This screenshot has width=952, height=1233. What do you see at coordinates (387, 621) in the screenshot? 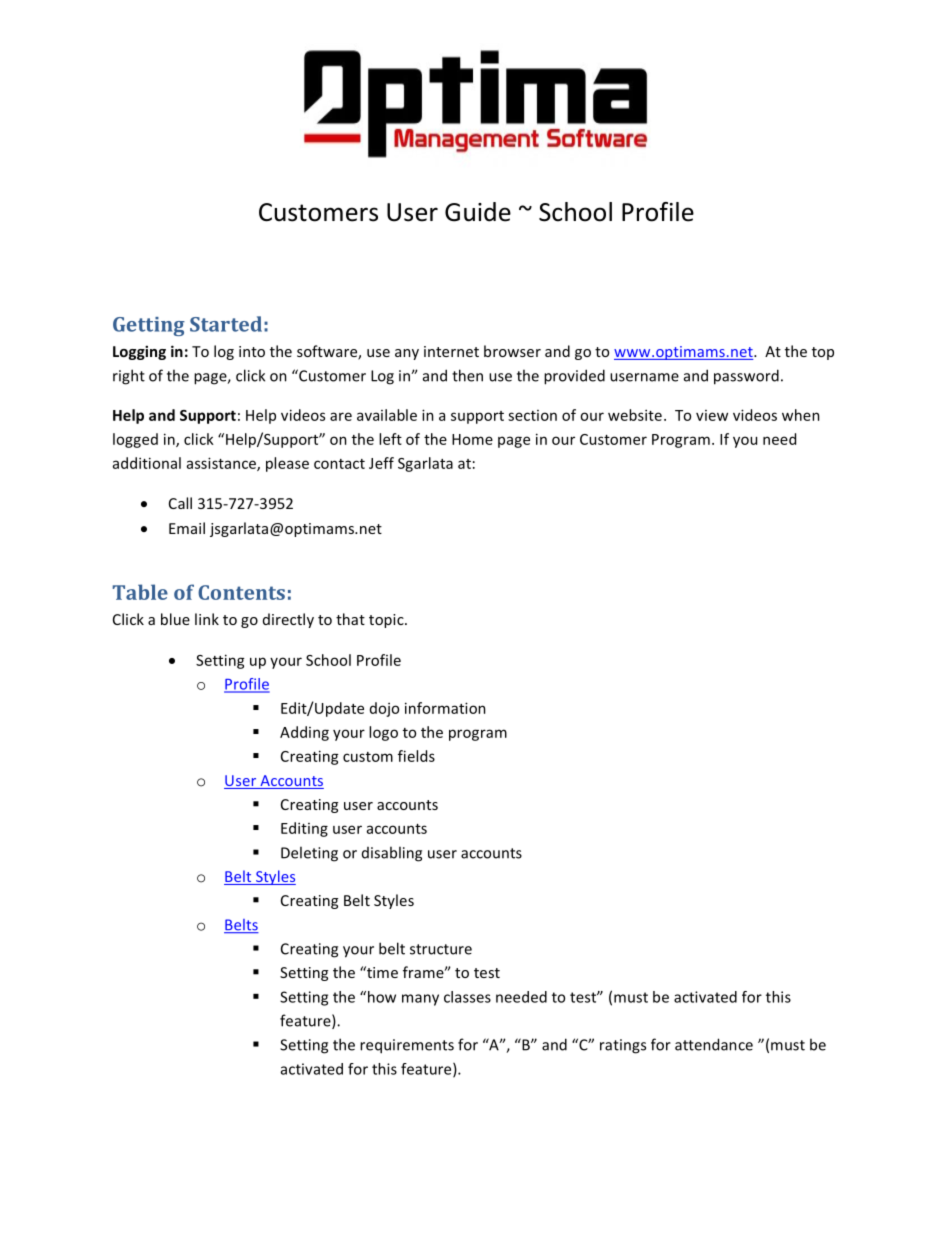
I see `topic` at bounding box center [387, 621].
